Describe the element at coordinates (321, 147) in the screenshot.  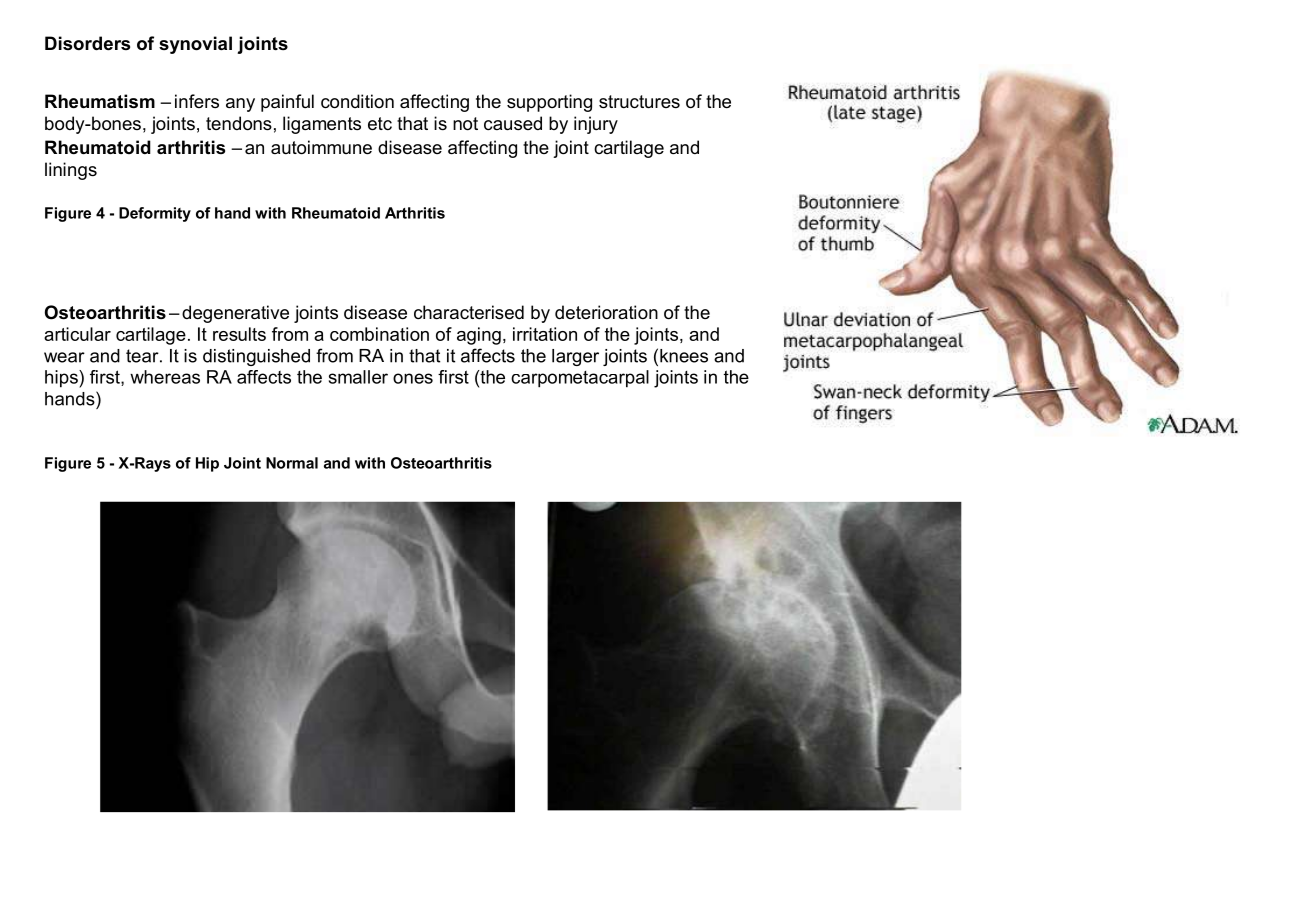
I see `autoimmune` at that location.
